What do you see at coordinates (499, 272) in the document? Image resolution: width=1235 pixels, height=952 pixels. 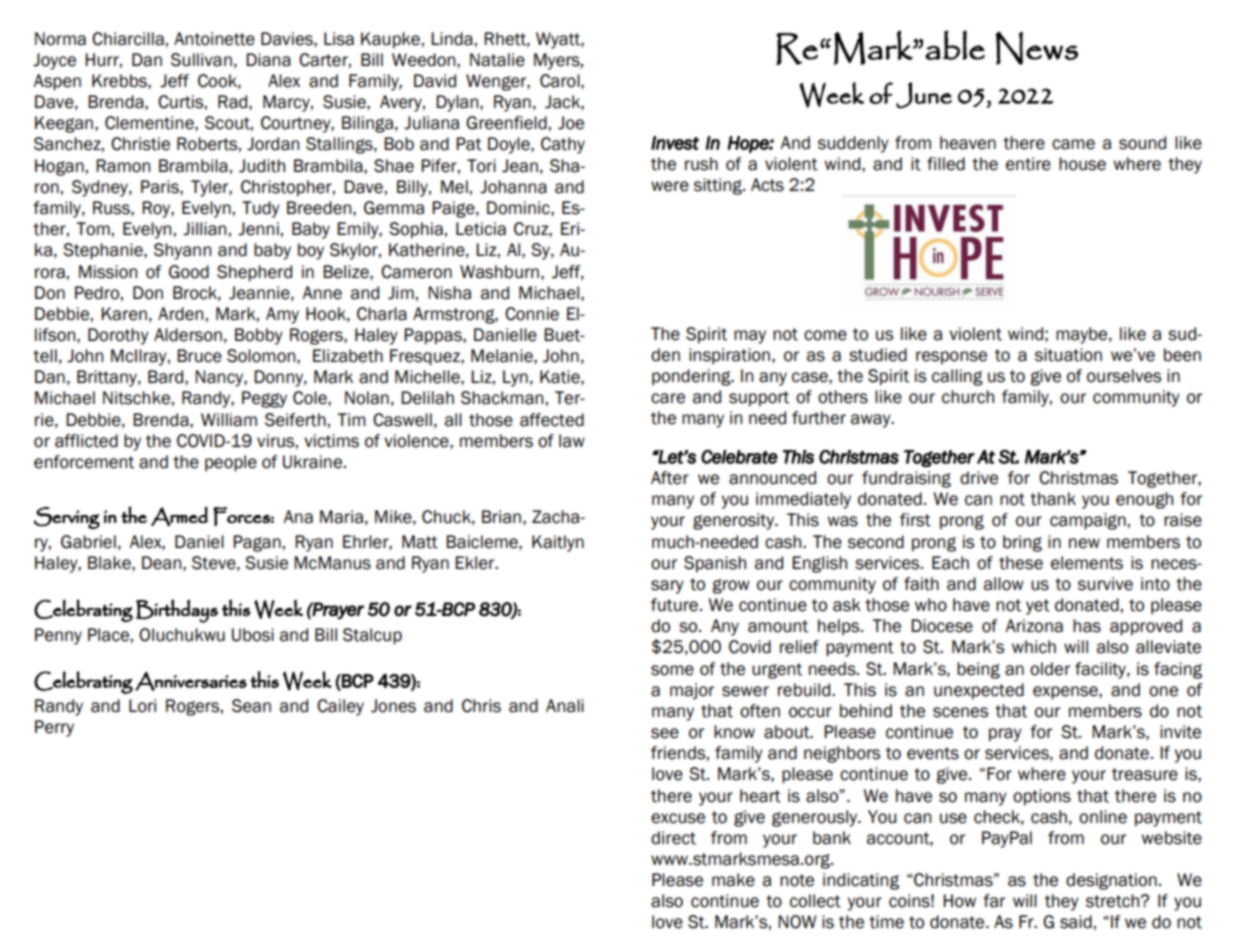 I see `Washburn` at bounding box center [499, 272].
